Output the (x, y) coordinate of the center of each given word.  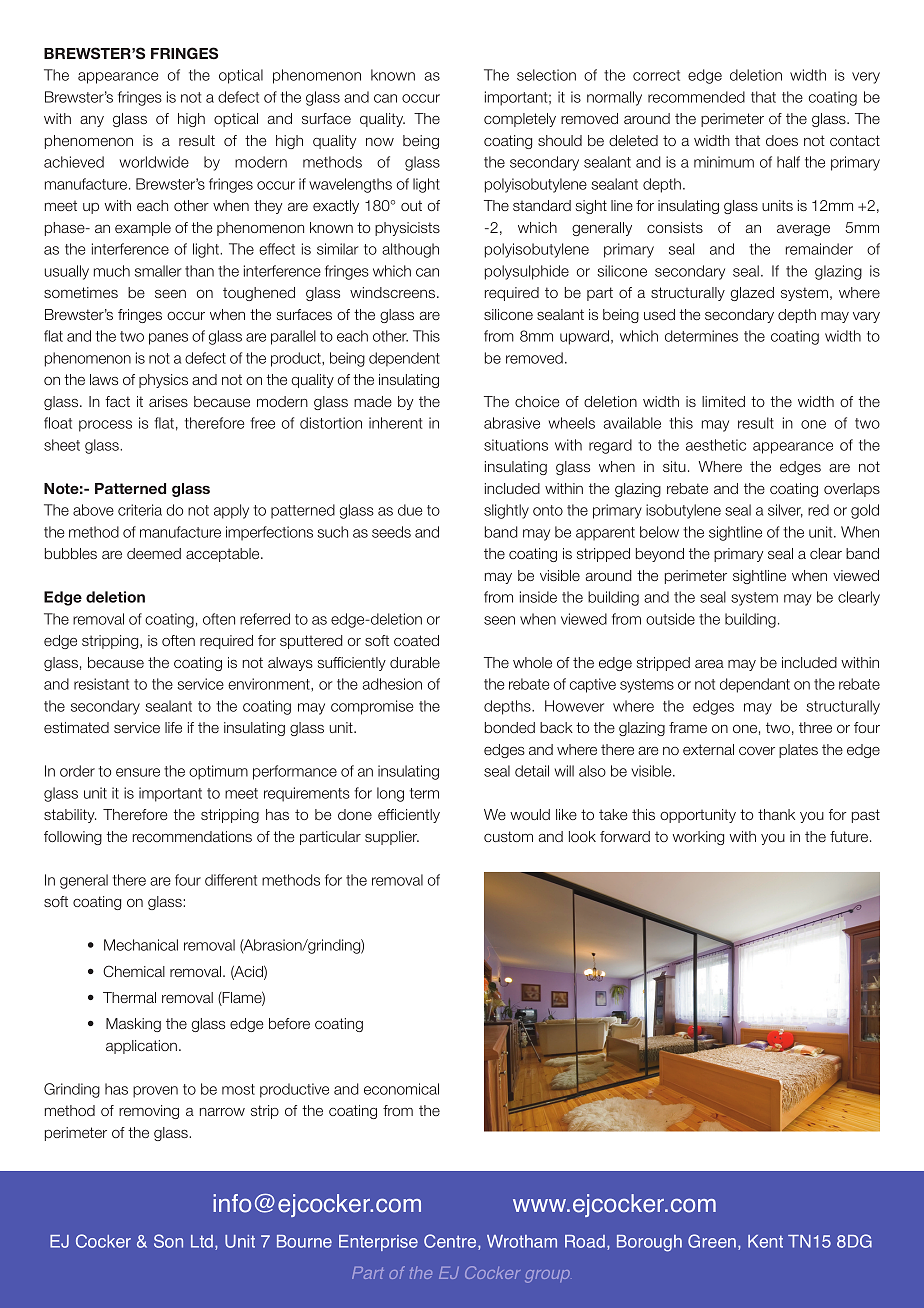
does (782, 140)
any (92, 121)
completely (520, 120)
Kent (765, 1241)
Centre (451, 1242)
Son (168, 1241)
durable (415, 662)
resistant (101, 684)
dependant (755, 685)
